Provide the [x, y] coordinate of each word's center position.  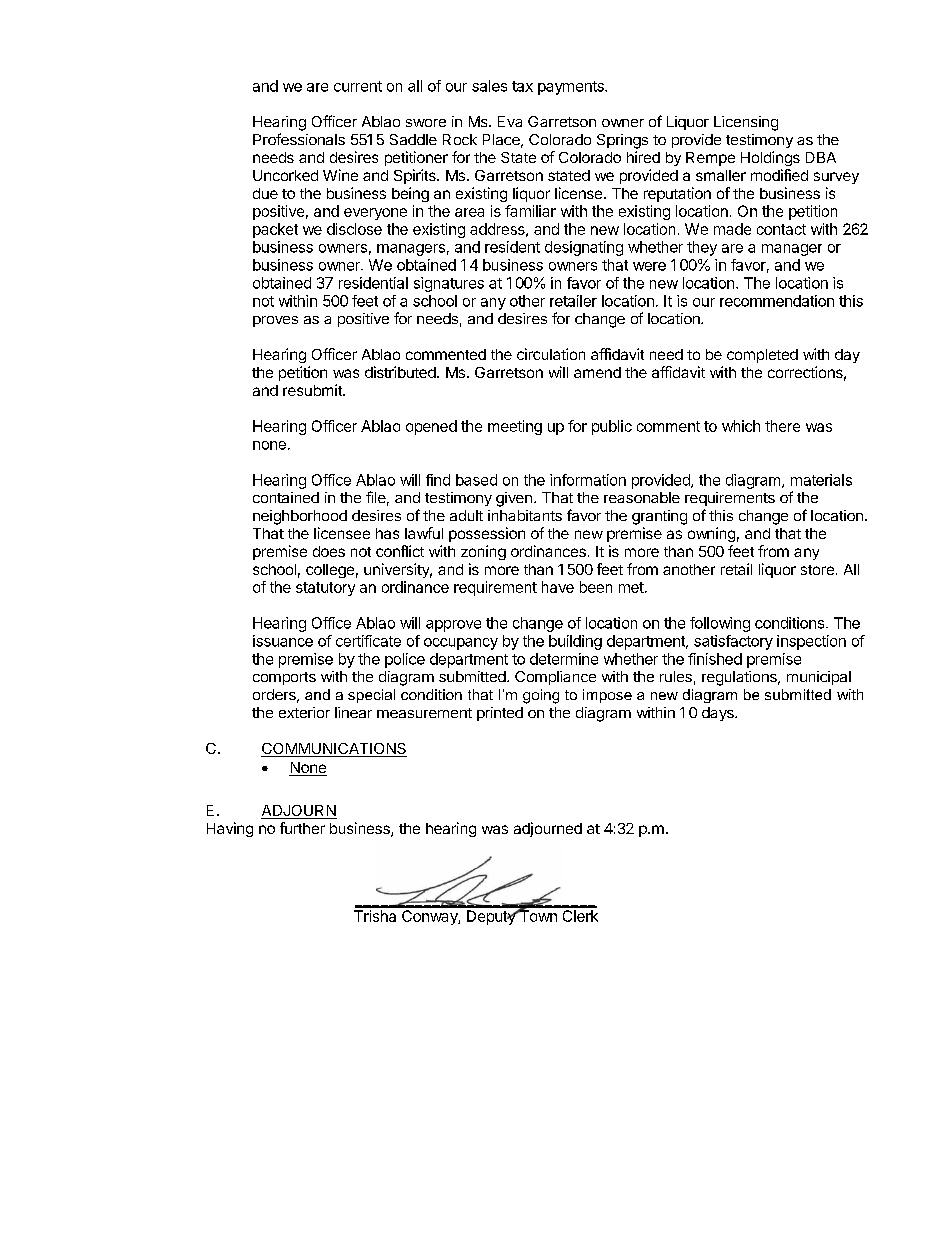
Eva [510, 121]
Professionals [299, 139]
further [302, 828]
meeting [515, 427]
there [782, 426]
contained [286, 497]
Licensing [746, 123]
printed [500, 714]
